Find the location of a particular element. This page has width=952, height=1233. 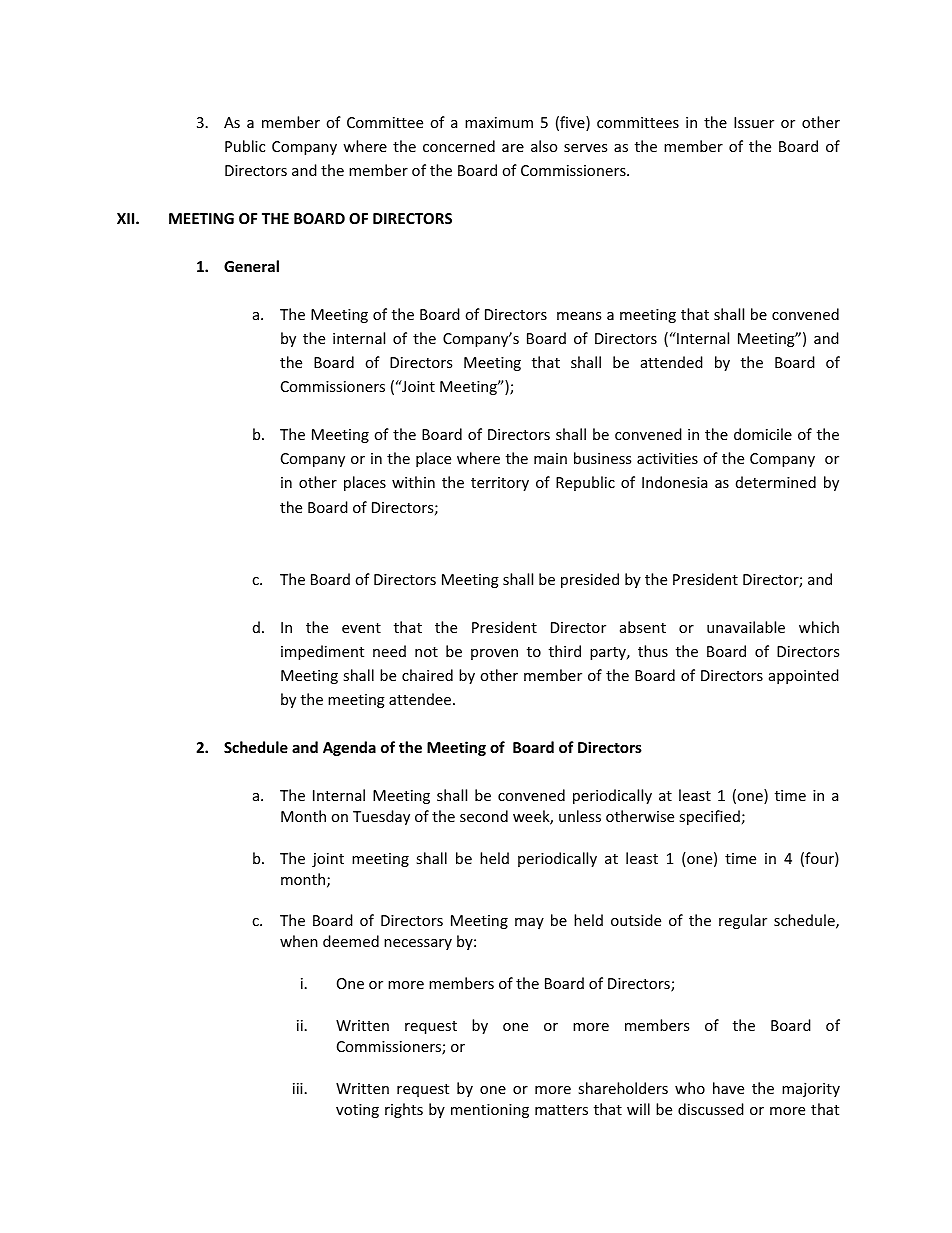

unavailable is located at coordinates (746, 627).
